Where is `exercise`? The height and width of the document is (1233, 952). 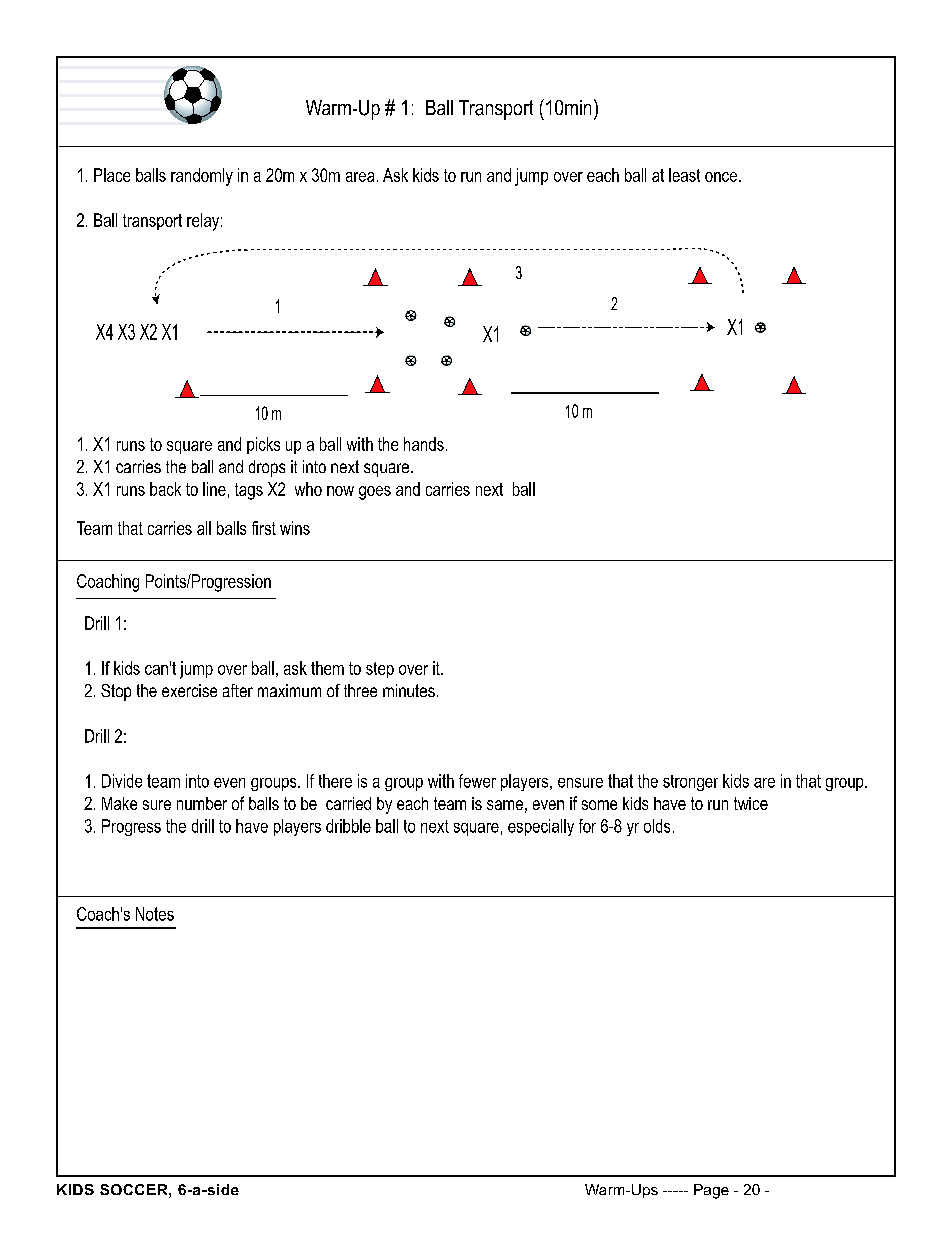
exercise is located at coordinates (189, 690).
